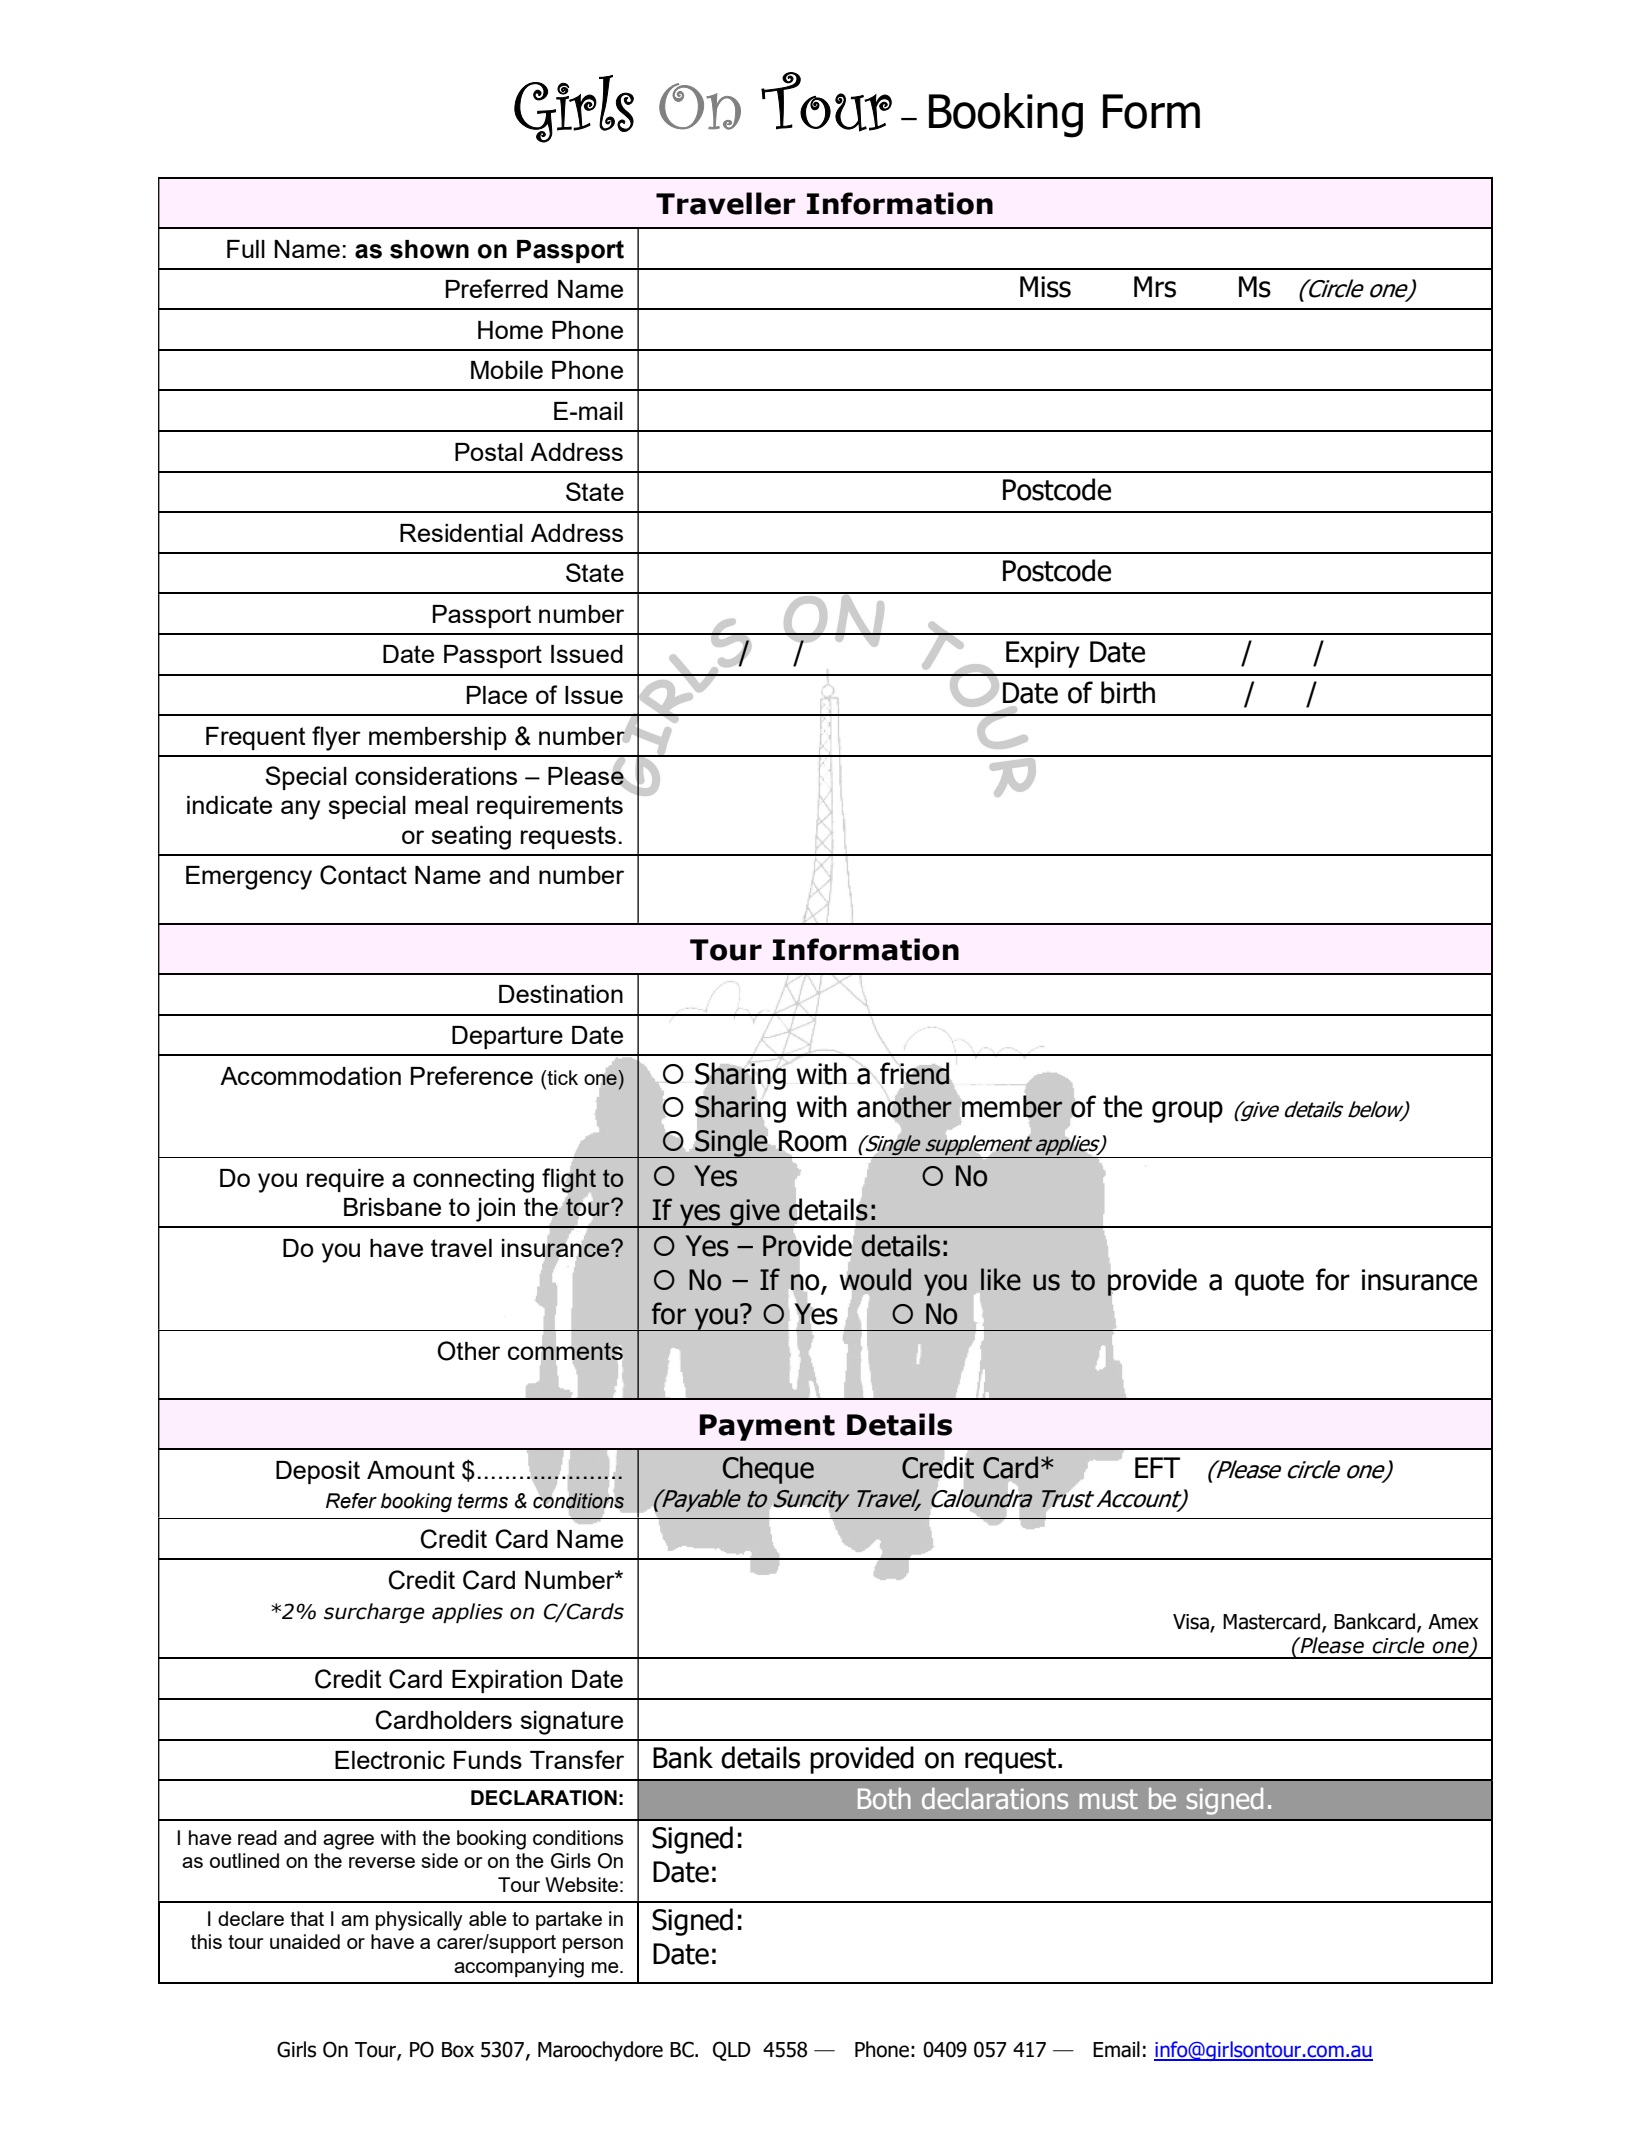  I want to click on Miss, so click(1045, 287).
